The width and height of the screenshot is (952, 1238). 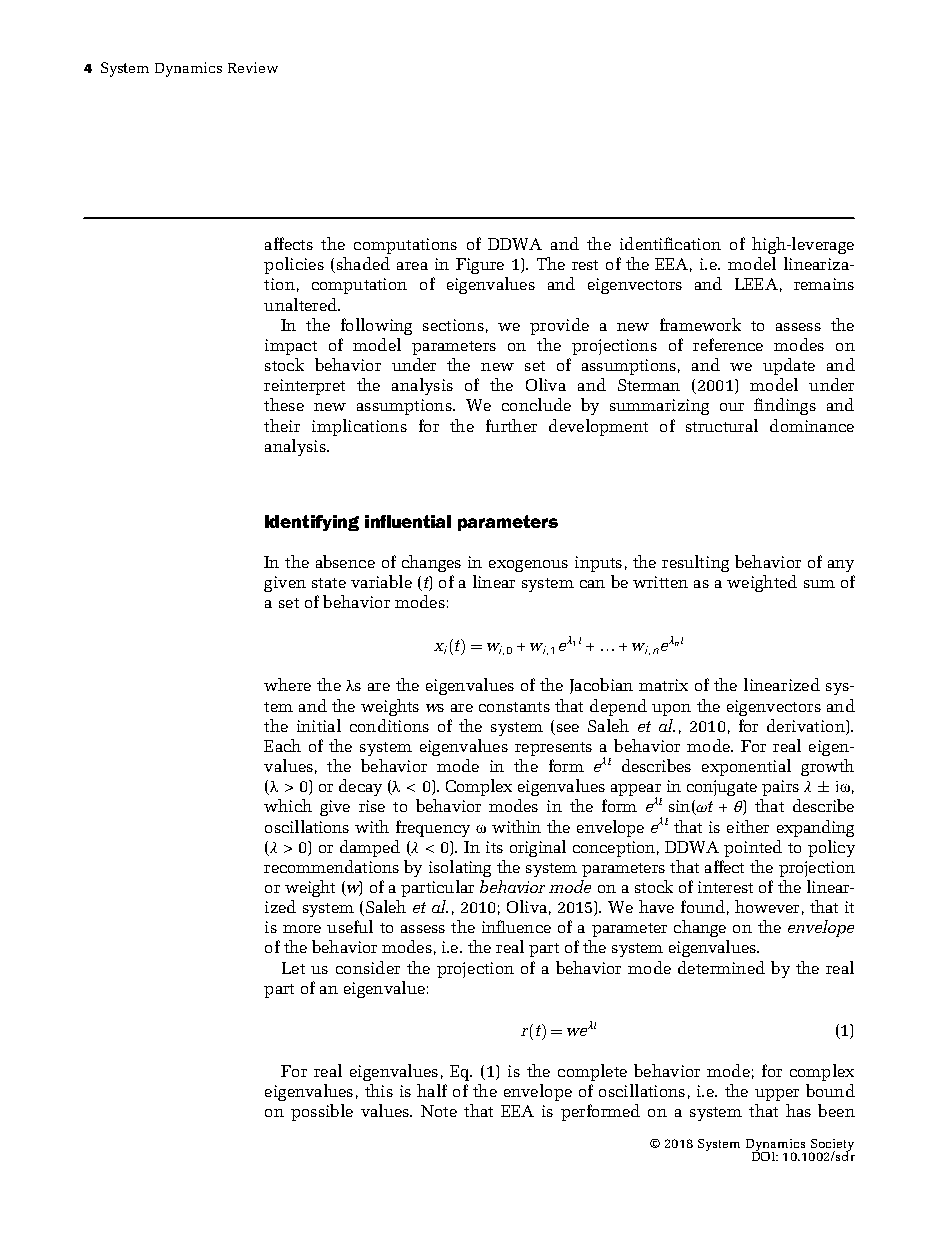 What do you see at coordinates (824, 284) in the screenshot?
I see `remains` at bounding box center [824, 284].
